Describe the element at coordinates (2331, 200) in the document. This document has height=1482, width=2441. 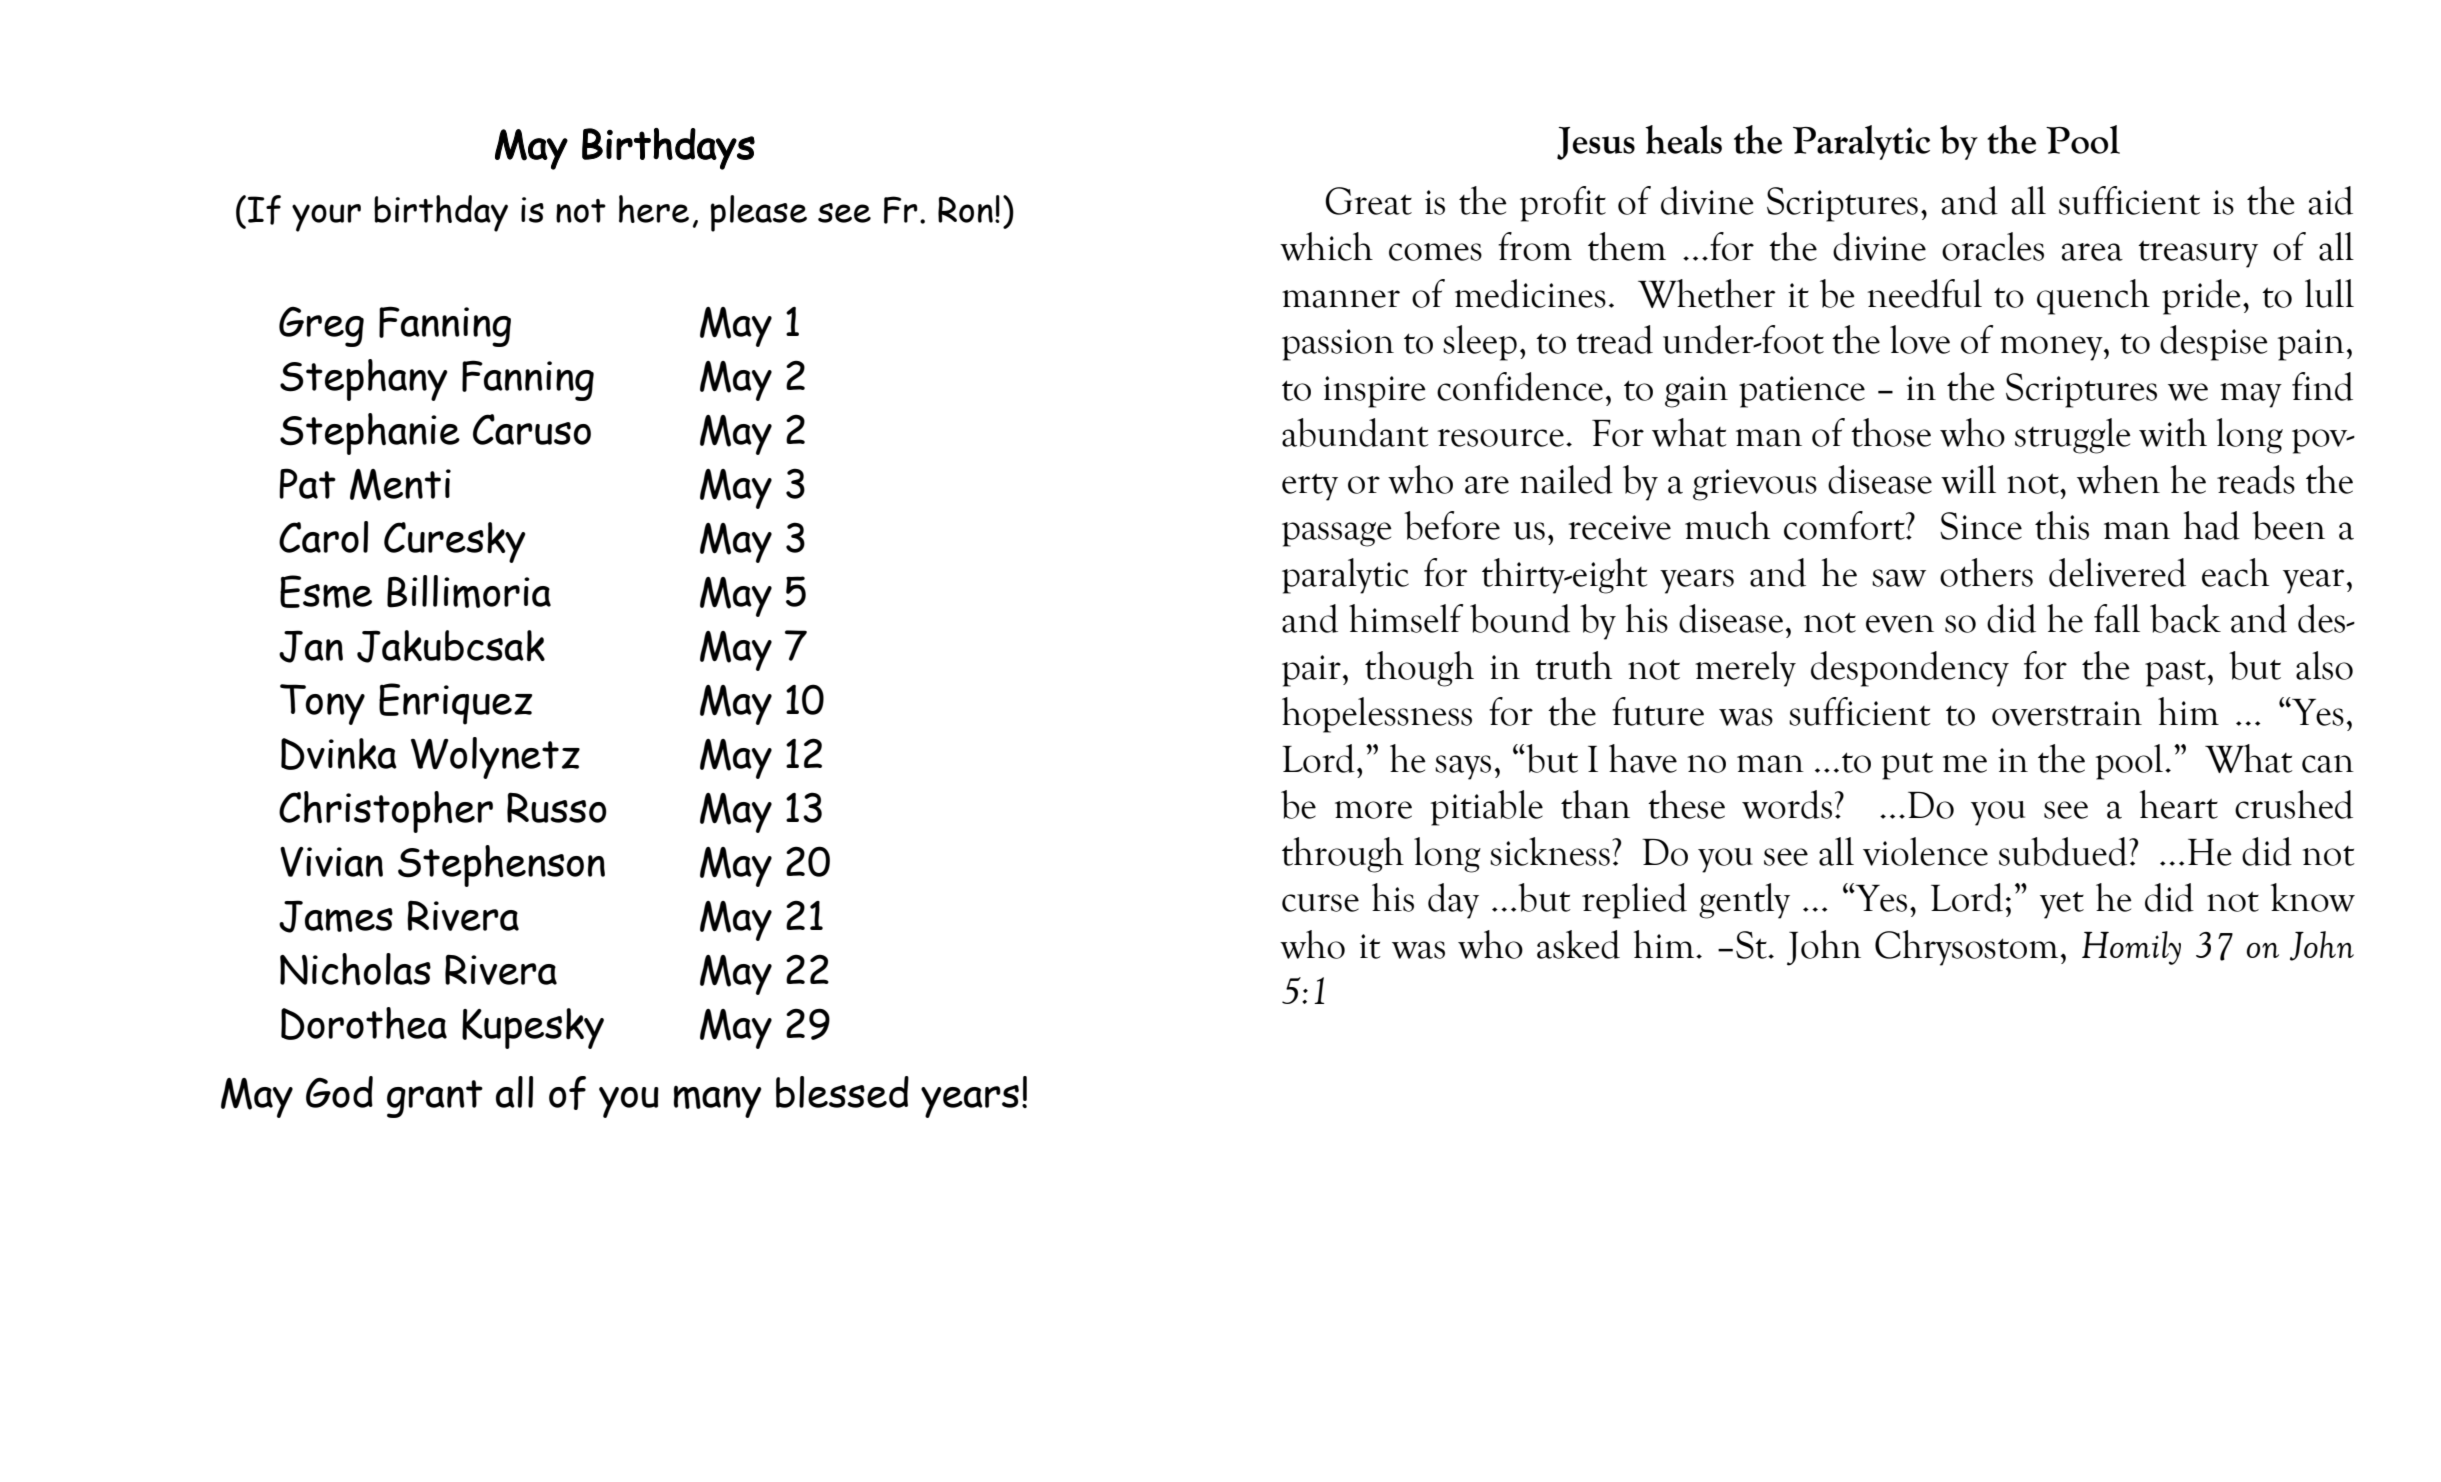
I see `aid` at that location.
